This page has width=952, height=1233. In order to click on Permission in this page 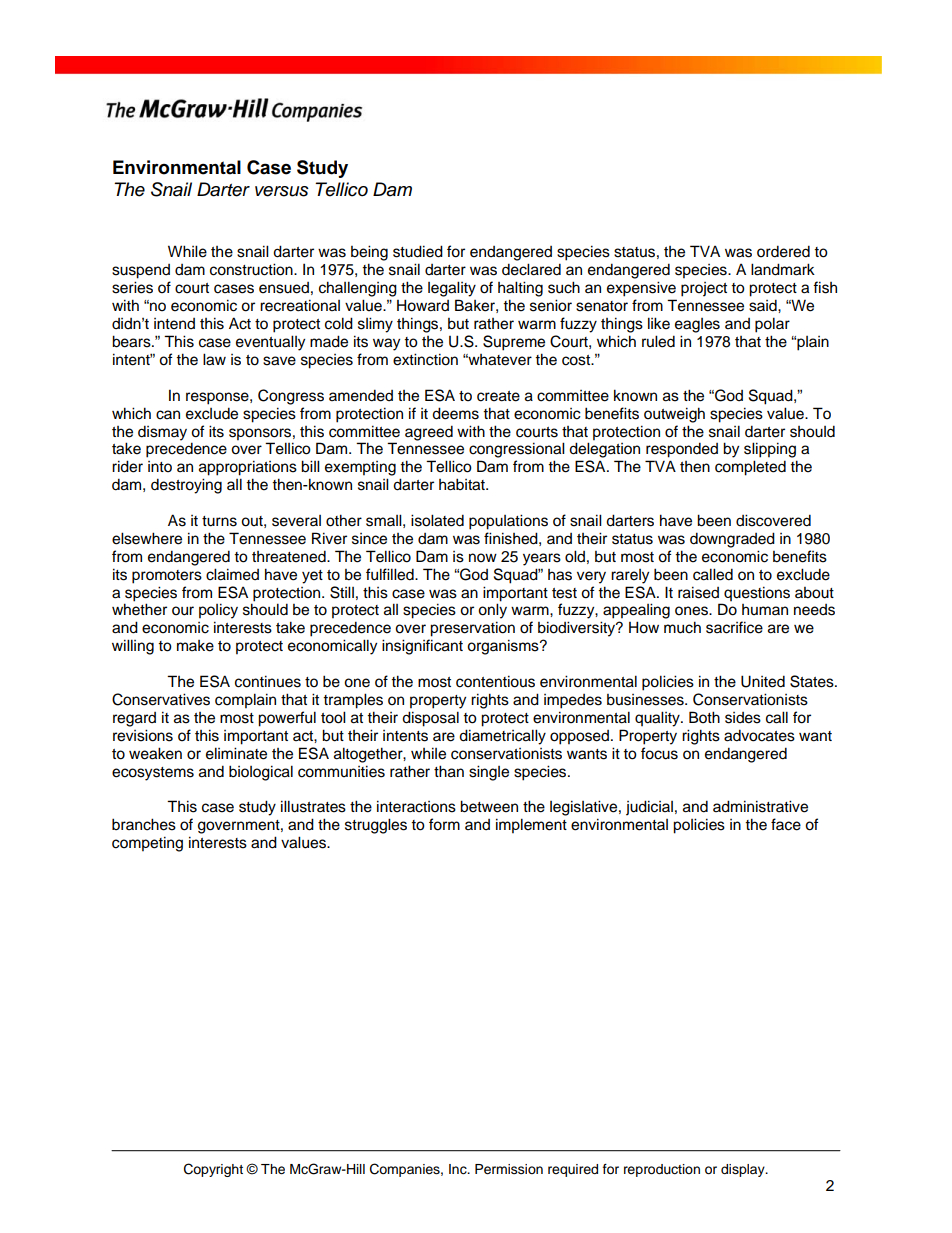, I will do `click(509, 1169)`.
